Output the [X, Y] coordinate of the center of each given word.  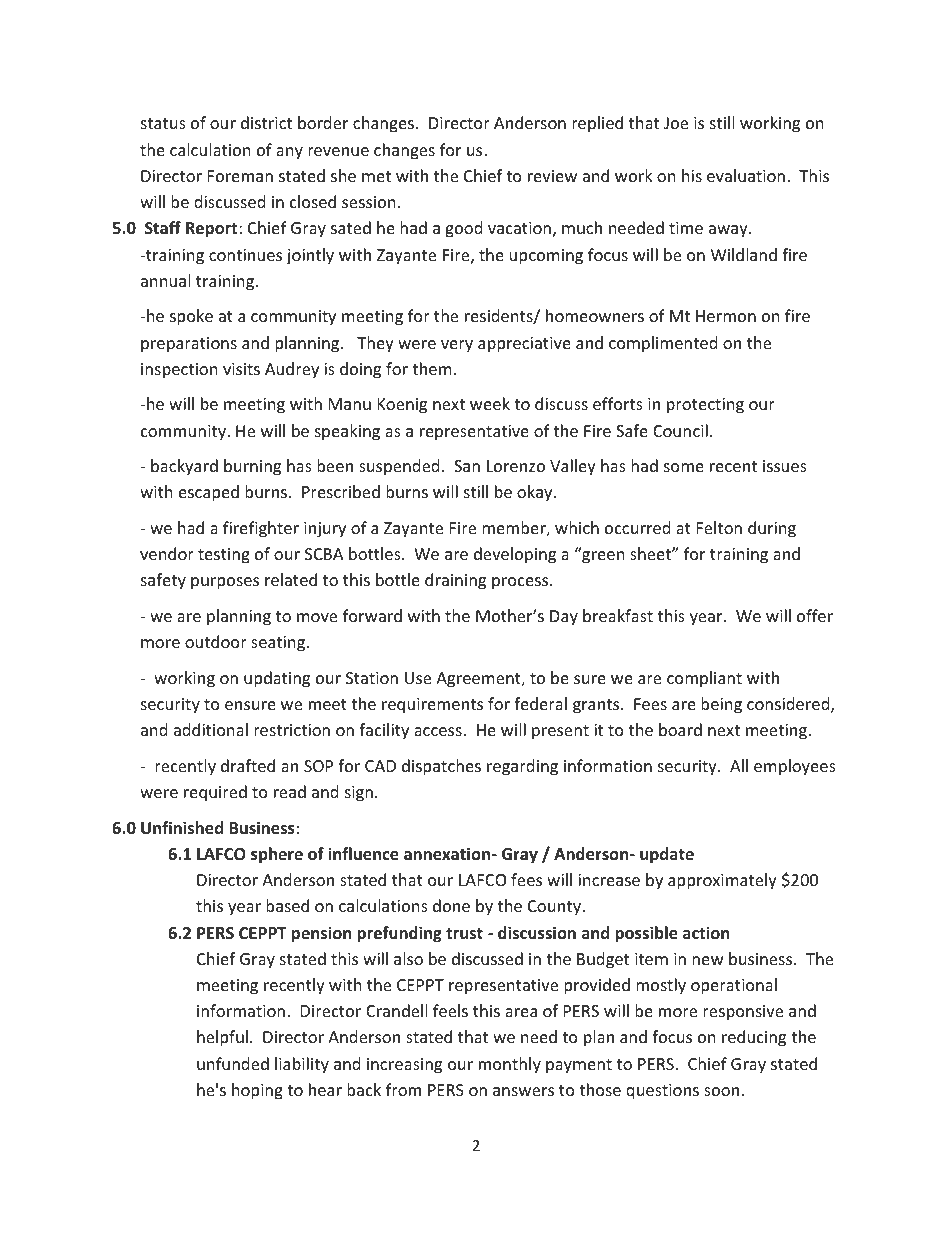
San [467, 466]
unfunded [233, 1063]
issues [785, 466]
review [552, 176]
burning [252, 467]
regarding [522, 767]
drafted [248, 765]
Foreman [240, 176]
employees [795, 767]
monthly [510, 1065]
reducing [754, 1038]
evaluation [746, 175]
